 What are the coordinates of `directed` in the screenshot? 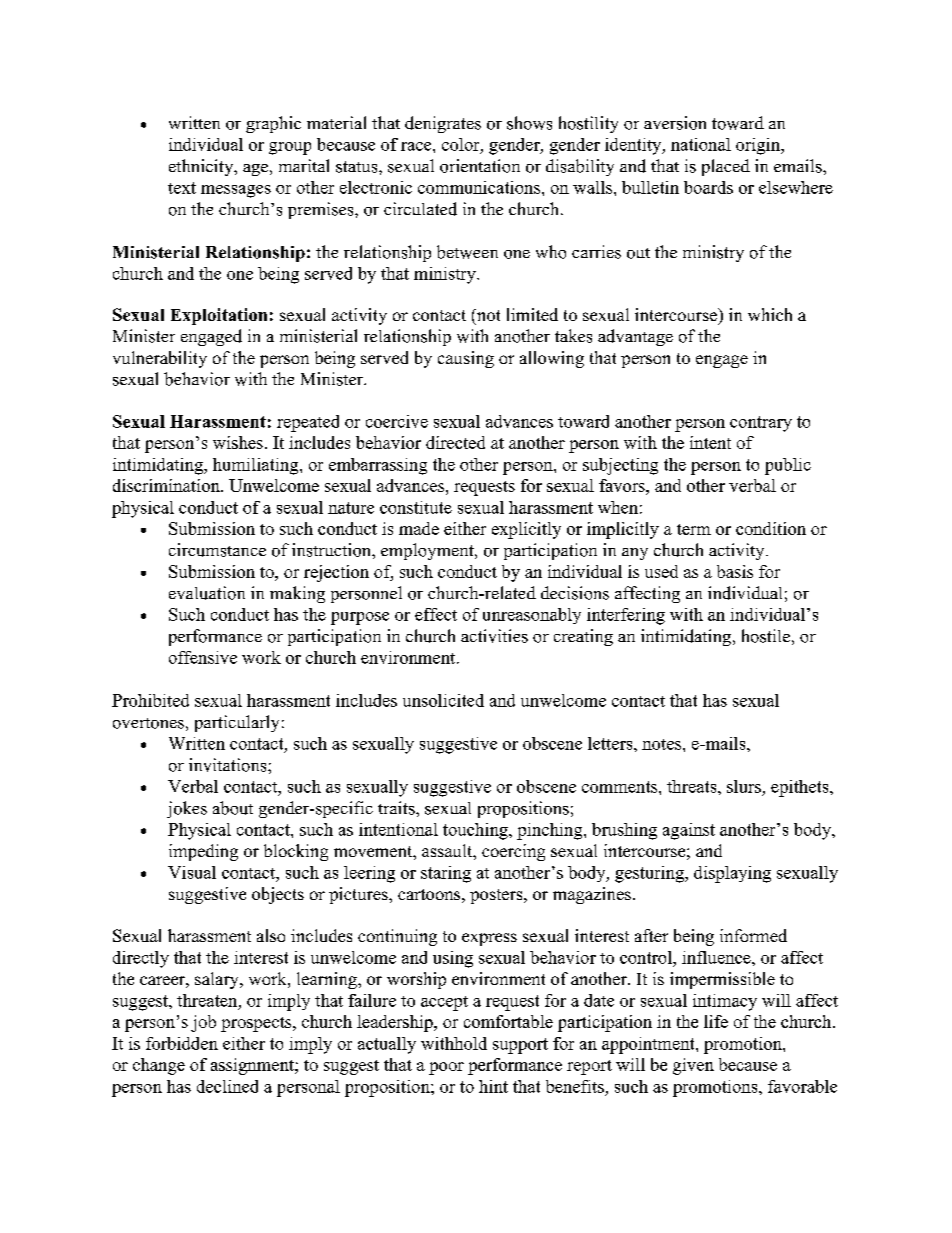 It's located at (455, 442).
